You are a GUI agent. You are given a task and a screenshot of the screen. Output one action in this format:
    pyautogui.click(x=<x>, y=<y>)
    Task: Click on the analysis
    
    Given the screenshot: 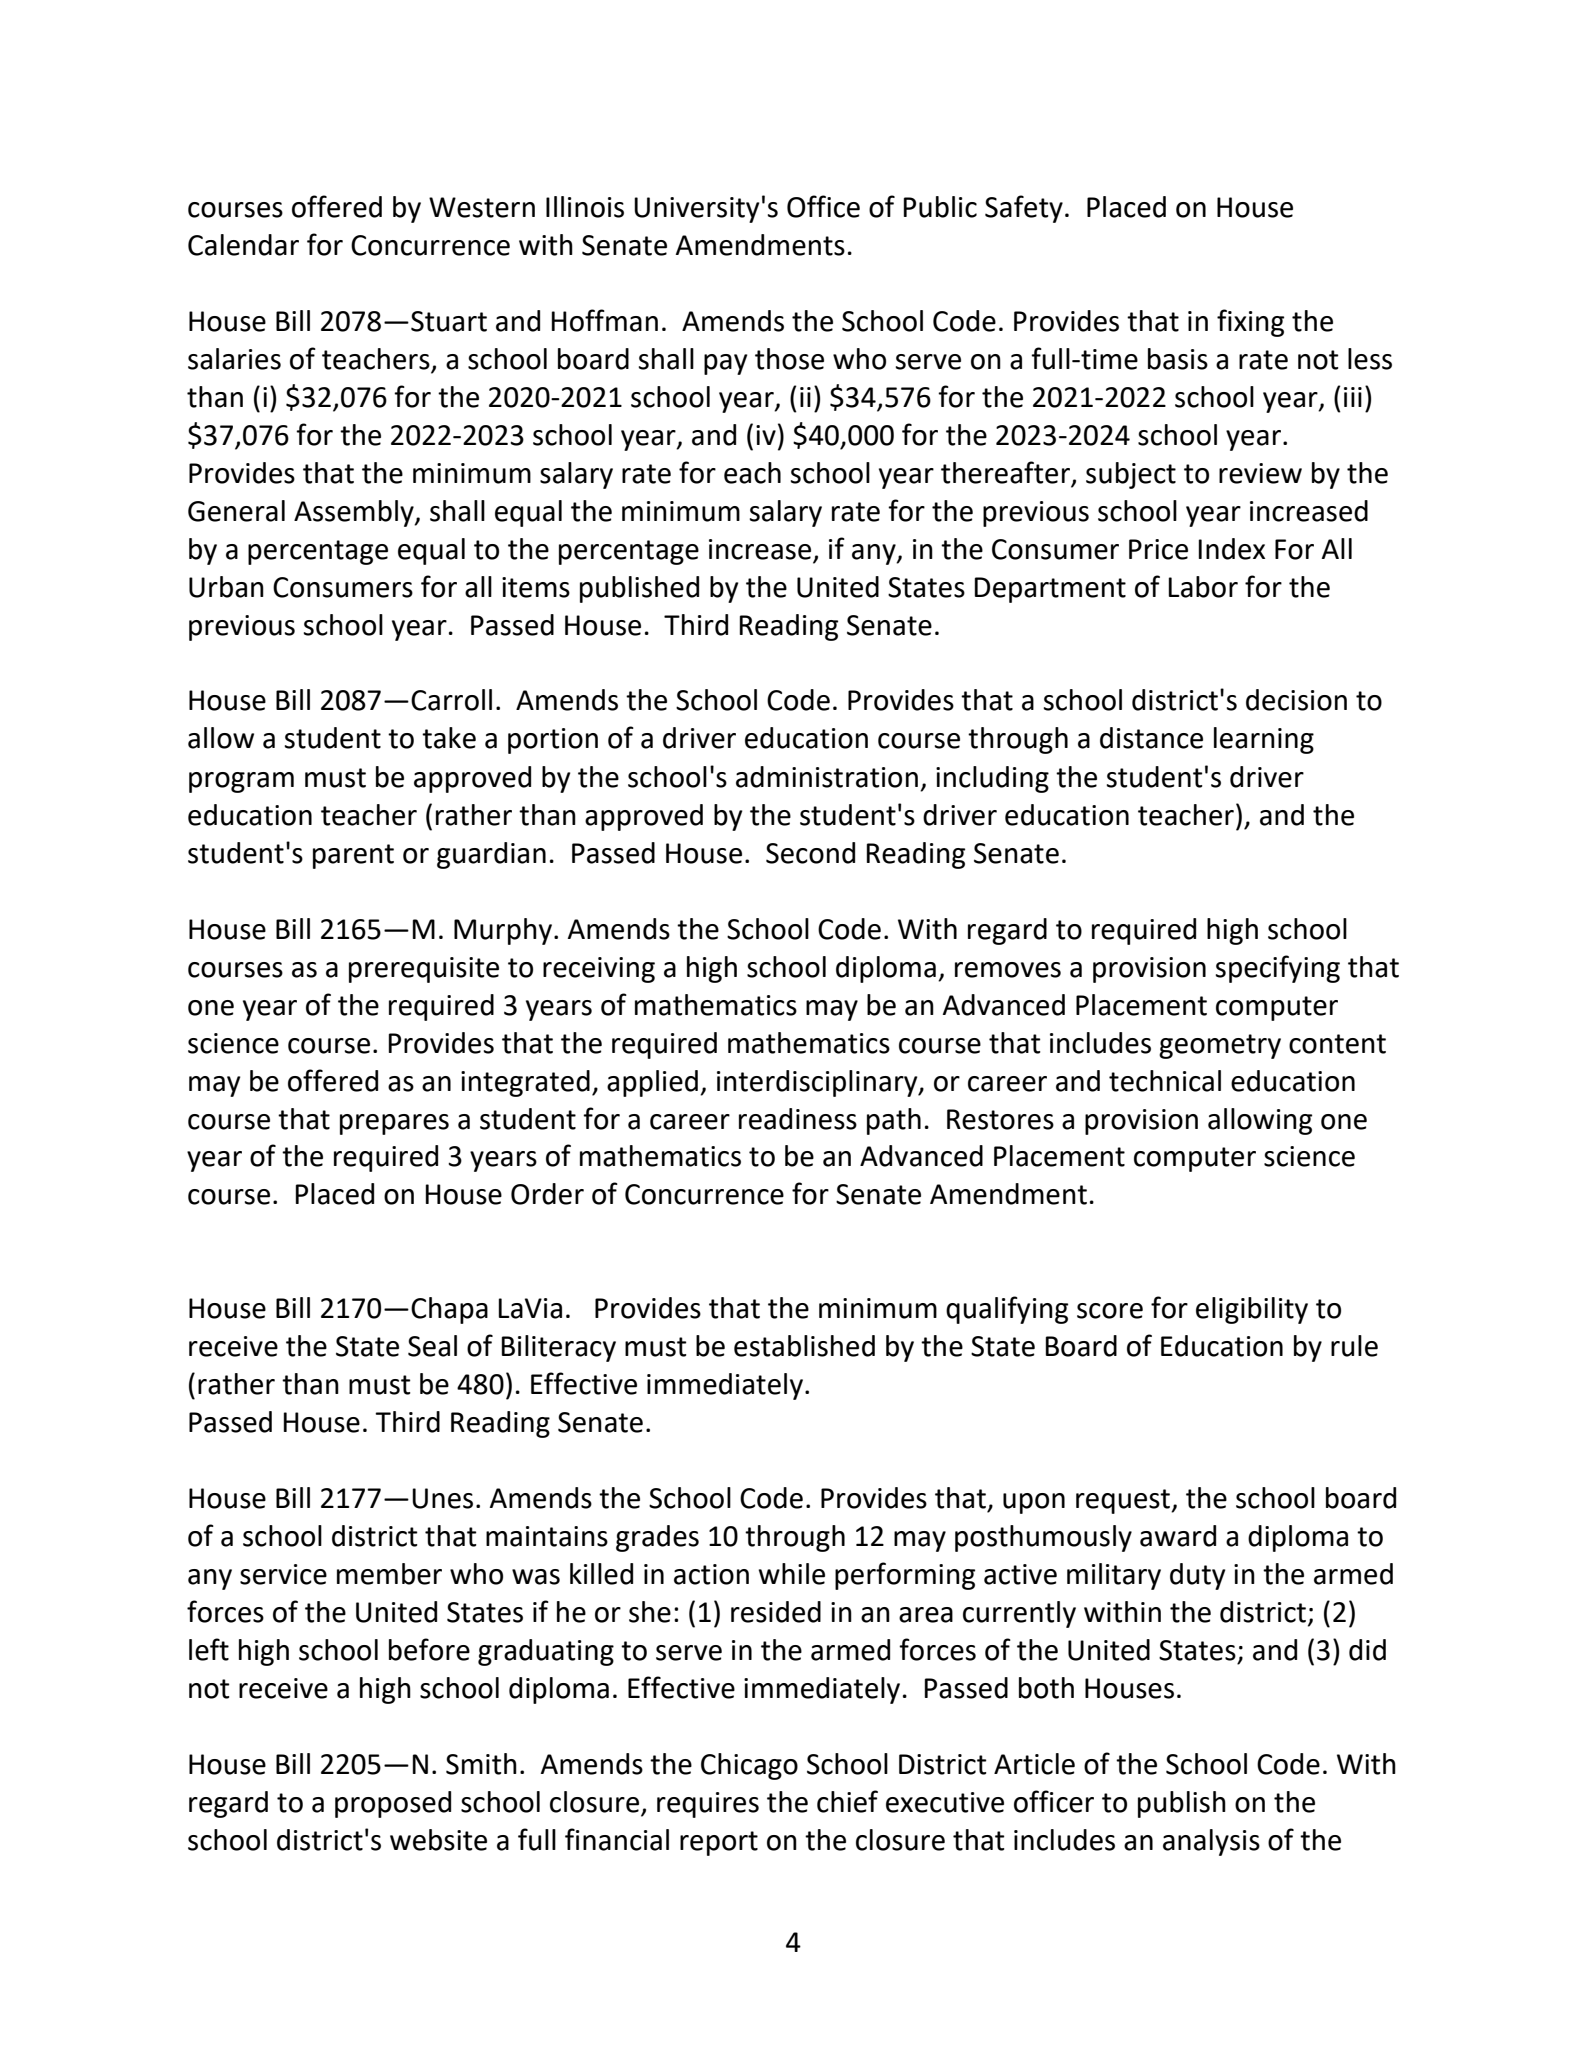 What is the action you would take?
    pyautogui.click(x=1211, y=1842)
